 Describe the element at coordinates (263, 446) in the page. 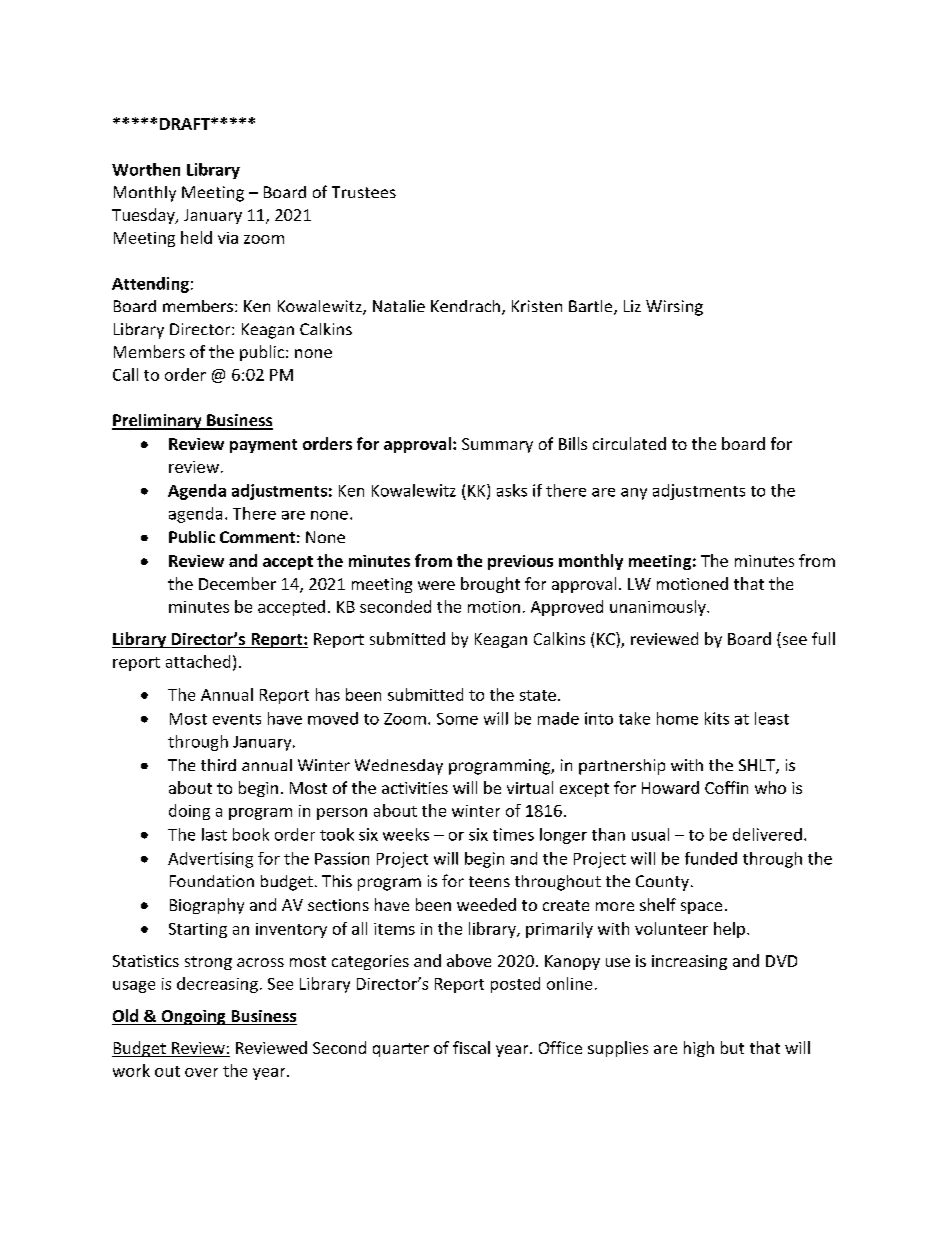

I see `payment` at that location.
